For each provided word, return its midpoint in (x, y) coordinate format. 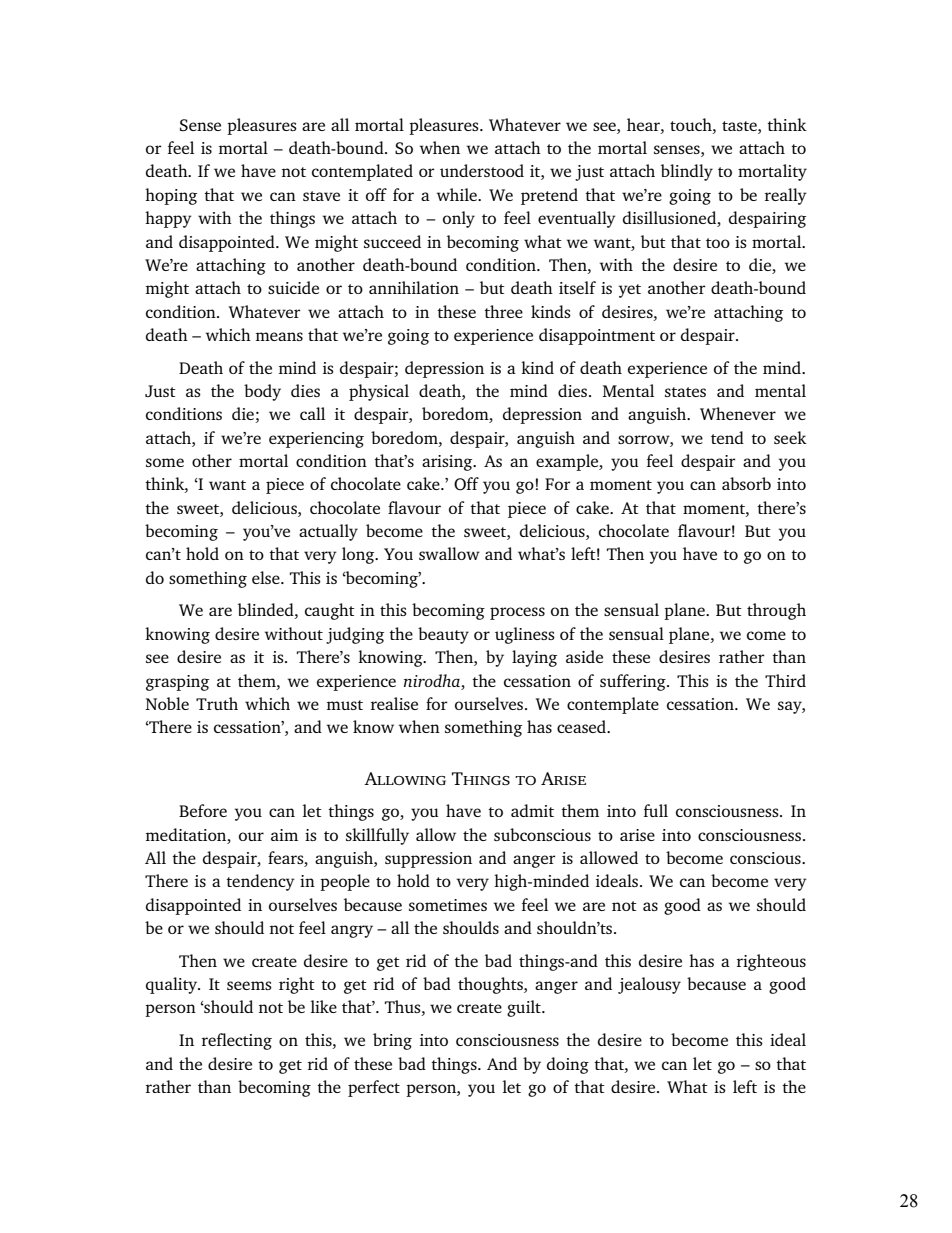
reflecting (237, 1041)
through (776, 611)
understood (482, 170)
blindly (687, 172)
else (267, 577)
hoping (171, 196)
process (517, 613)
